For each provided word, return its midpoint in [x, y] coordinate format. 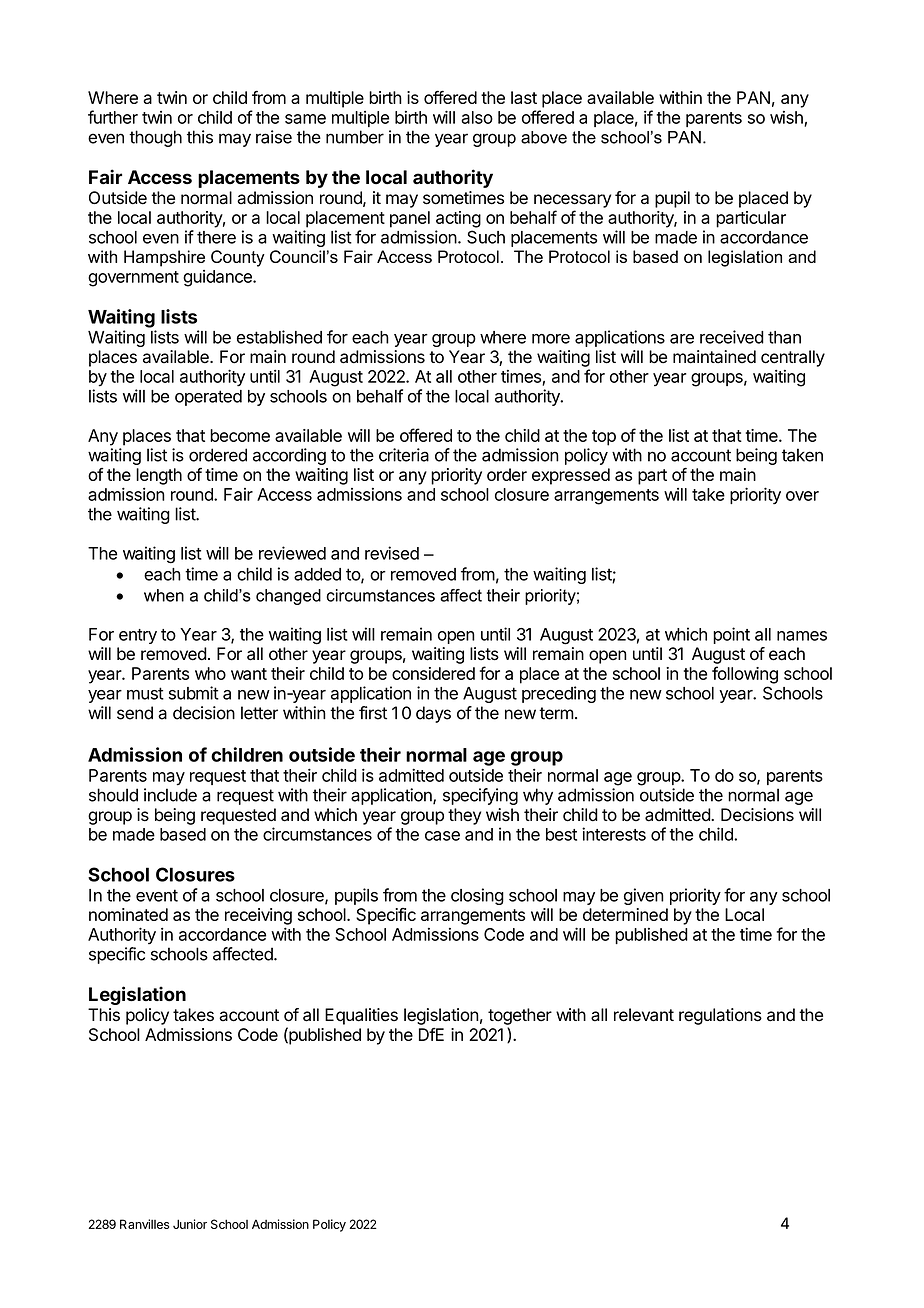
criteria [404, 455]
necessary [572, 201]
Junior [190, 1224]
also [477, 117]
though [155, 138]
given [644, 896]
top [604, 438]
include [170, 795]
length [159, 476]
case [442, 836]
